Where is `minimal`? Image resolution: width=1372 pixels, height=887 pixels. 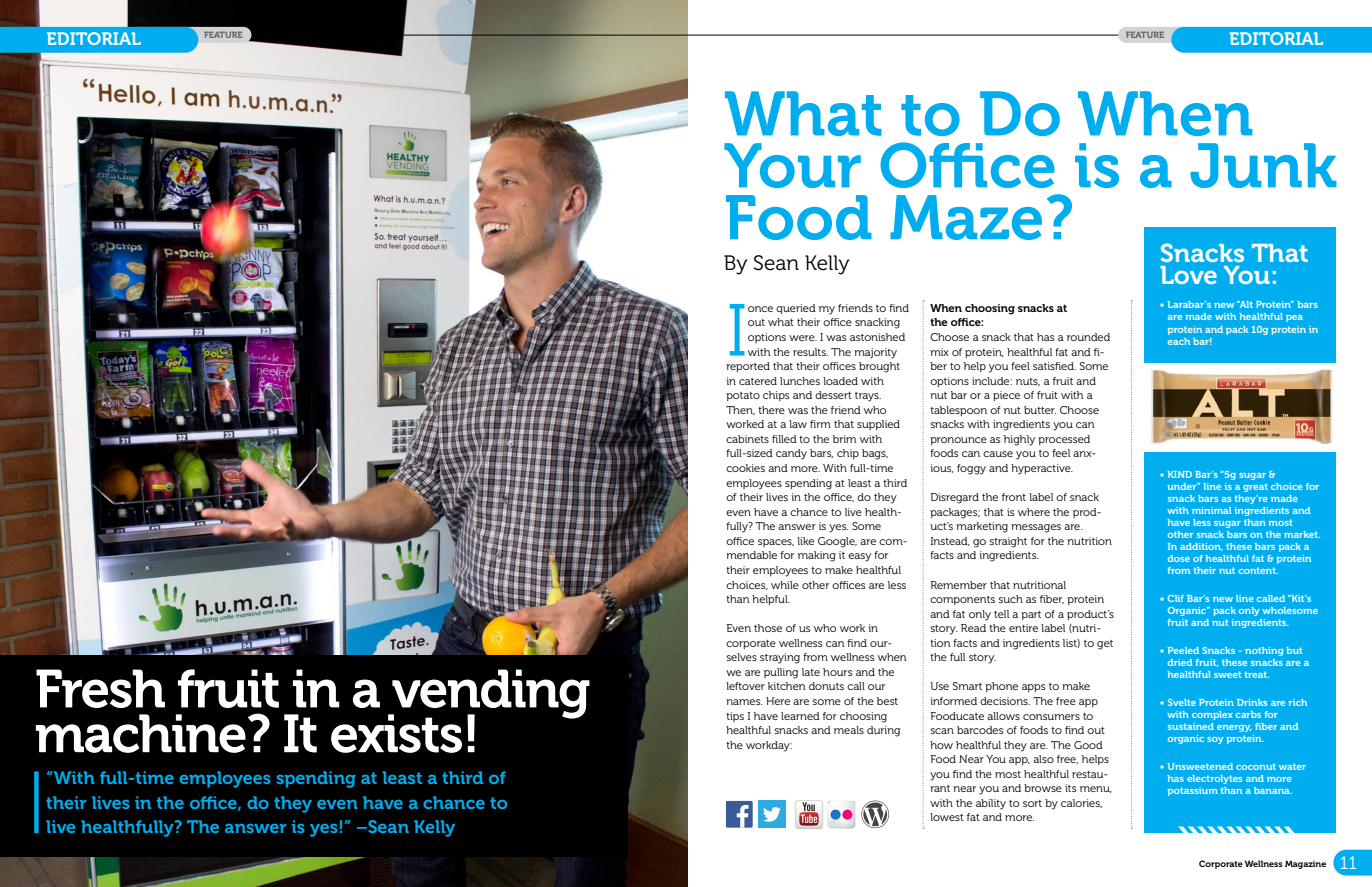
minimal is located at coordinates (1211, 510).
